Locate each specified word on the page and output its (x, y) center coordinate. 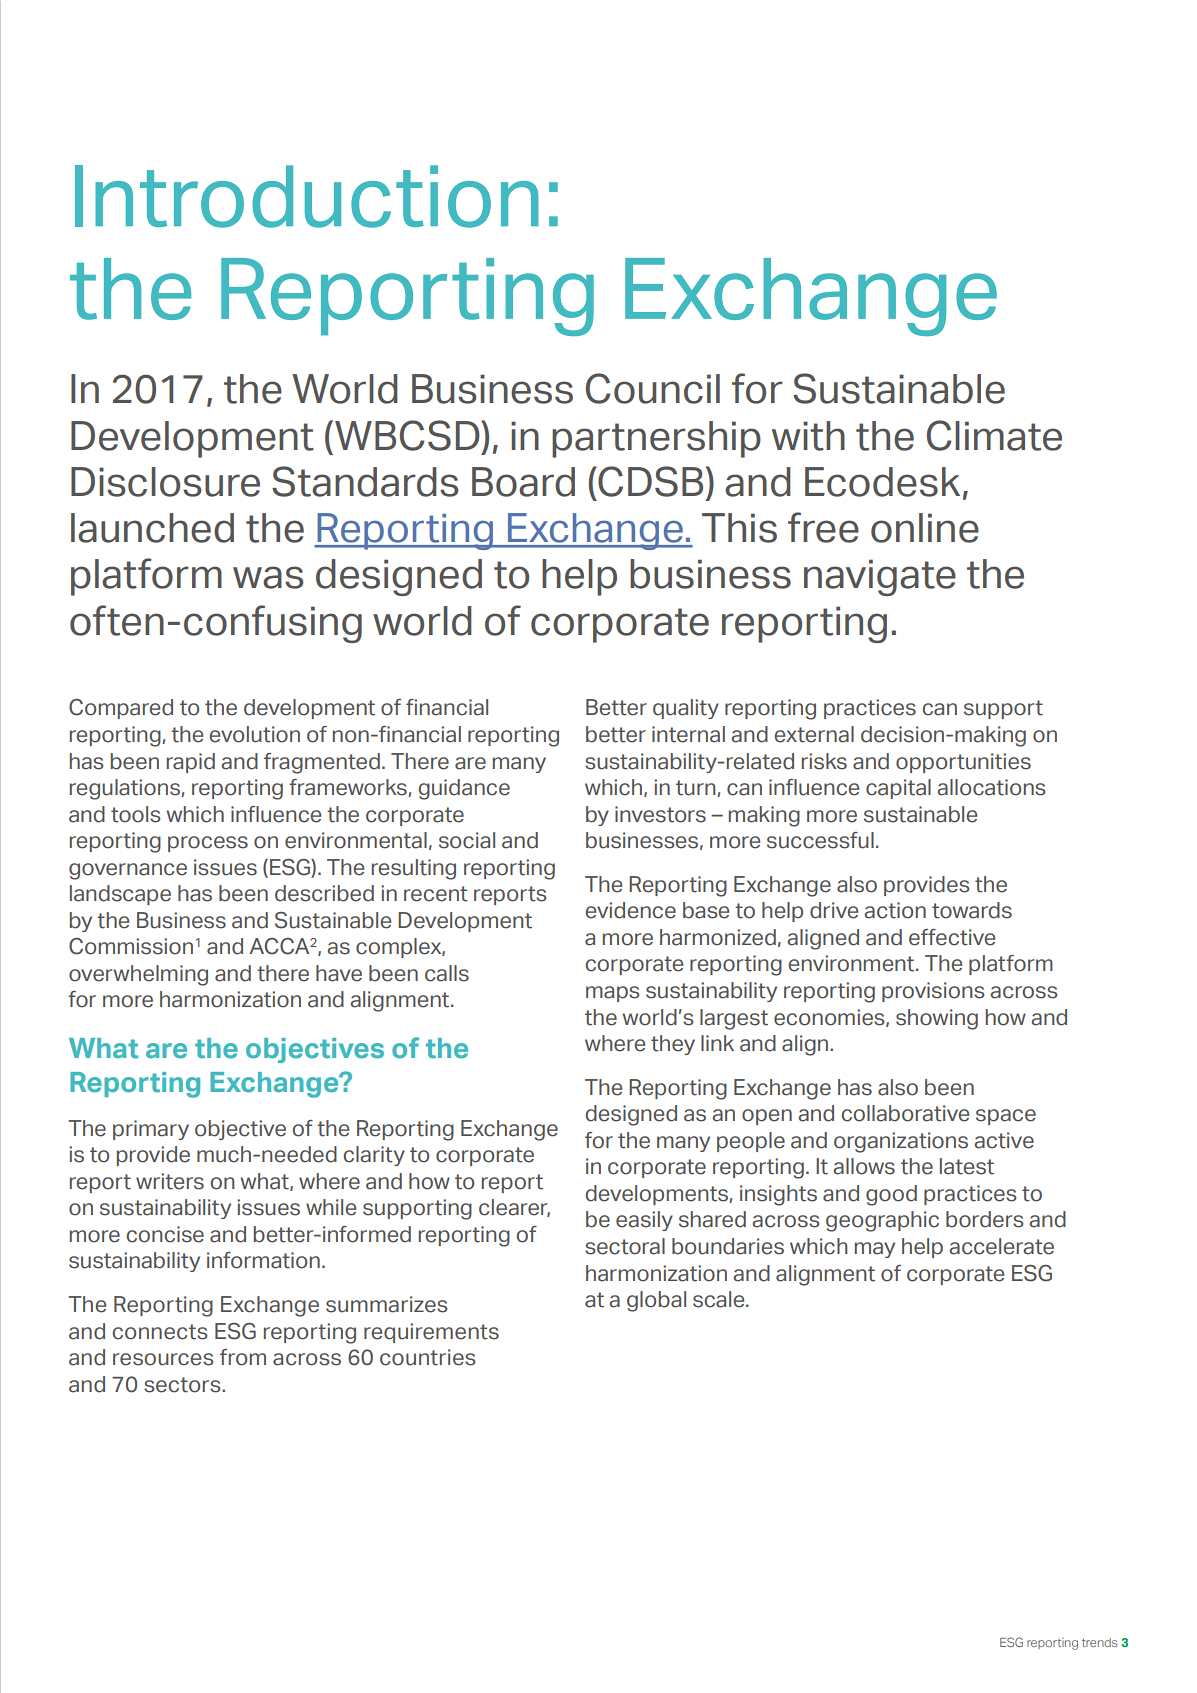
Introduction (307, 196)
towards (972, 910)
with (808, 436)
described (324, 893)
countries (427, 1357)
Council (653, 388)
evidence (630, 910)
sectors (183, 1385)
